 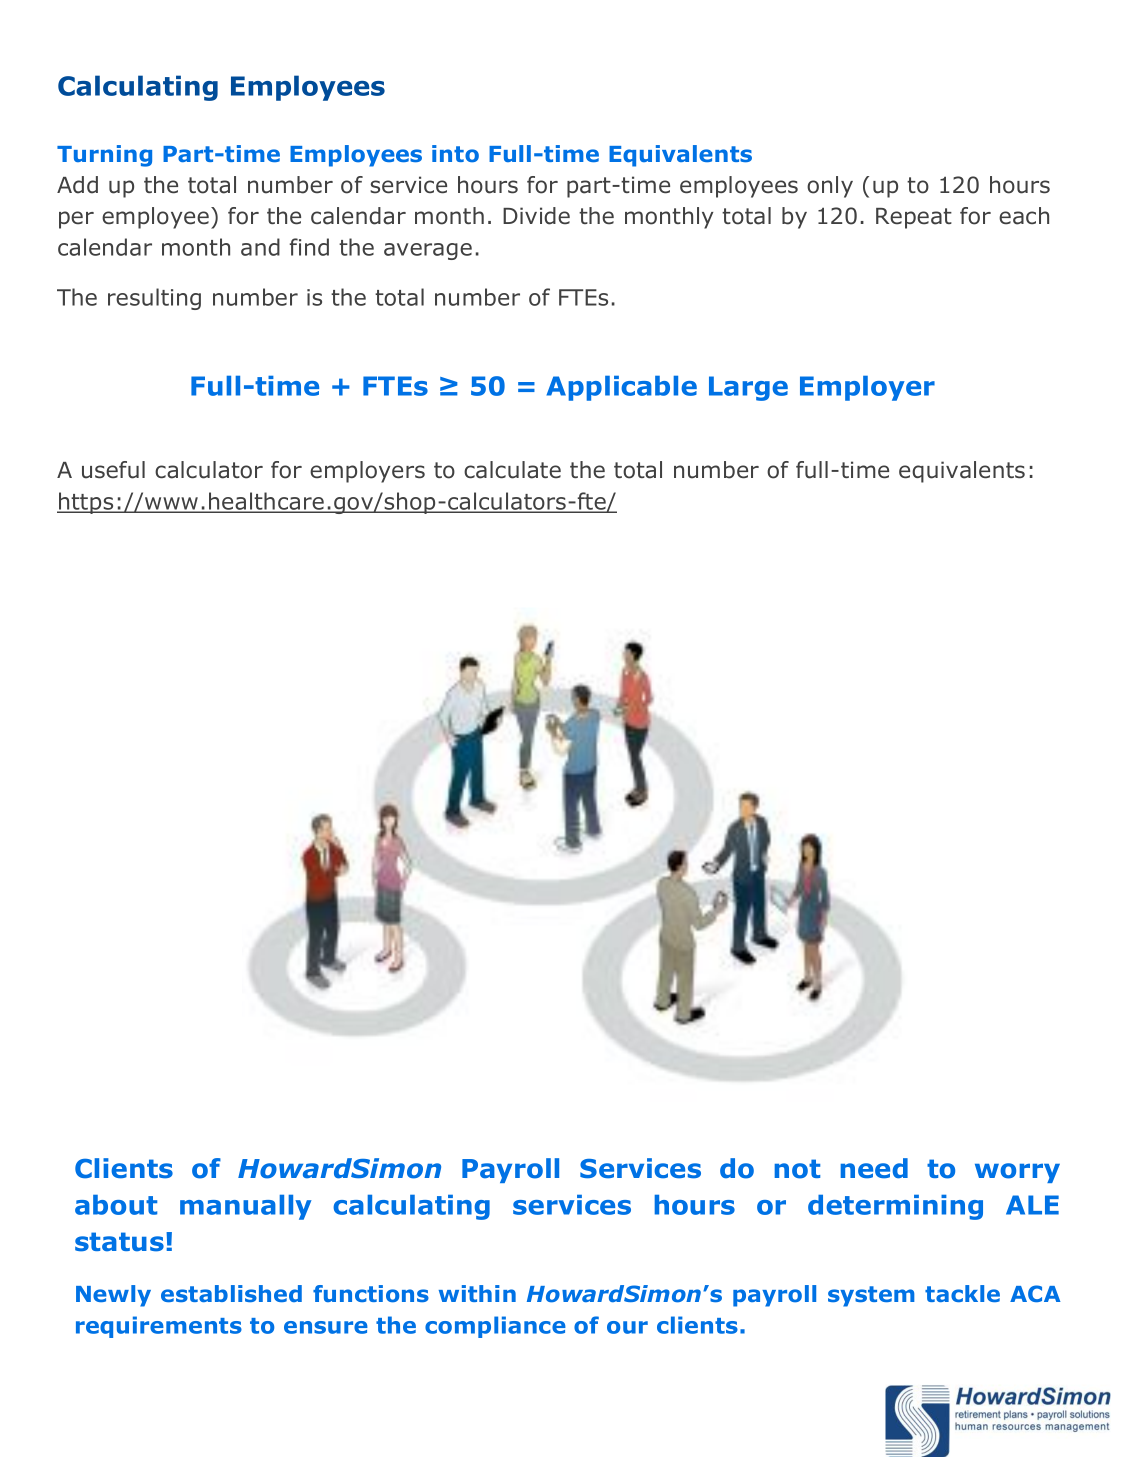 What do you see at coordinates (512, 470) in the screenshot?
I see `calculate` at bounding box center [512, 470].
